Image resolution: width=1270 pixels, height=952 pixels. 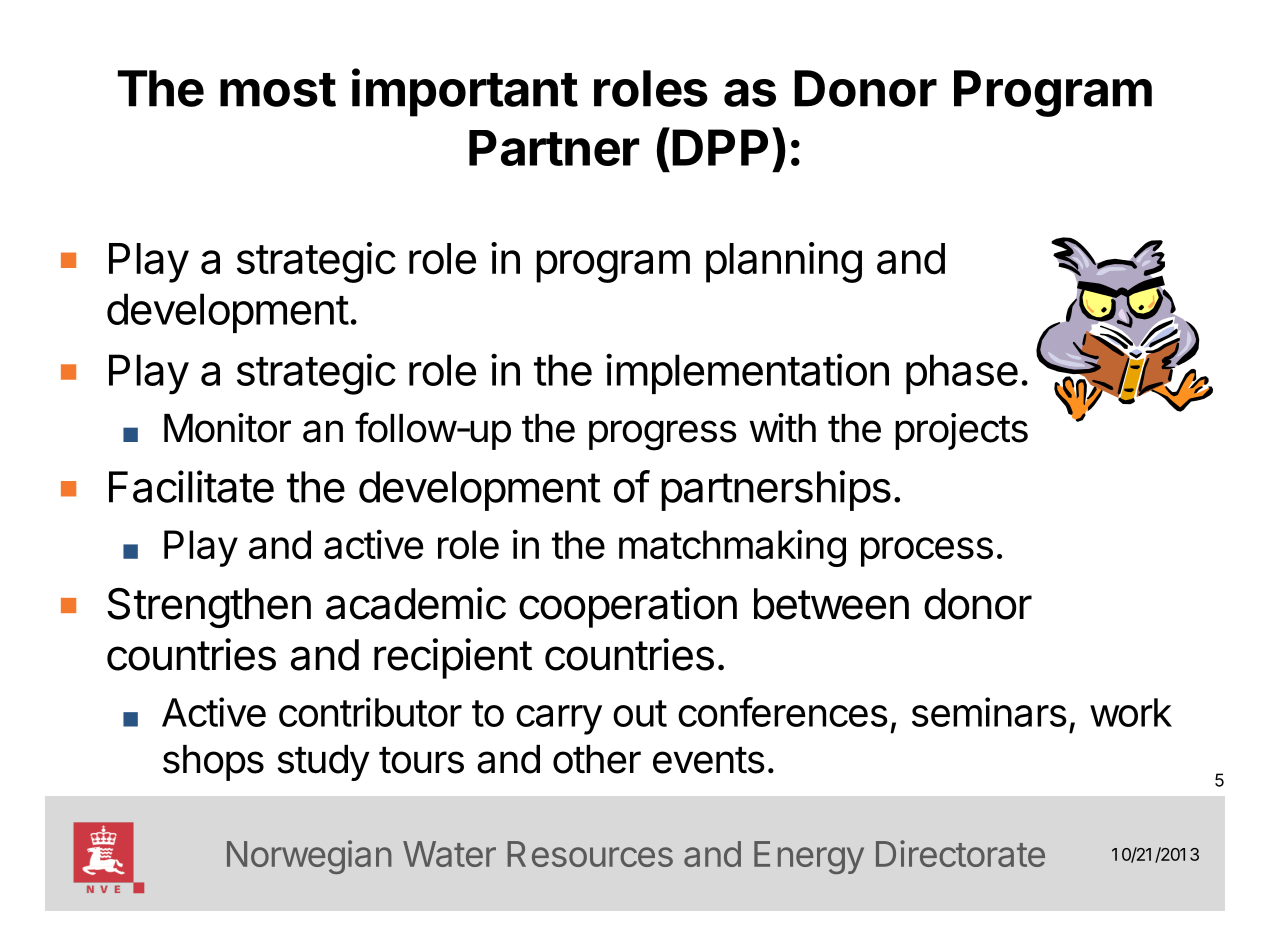 I want to click on implementation, so click(x=747, y=373).
